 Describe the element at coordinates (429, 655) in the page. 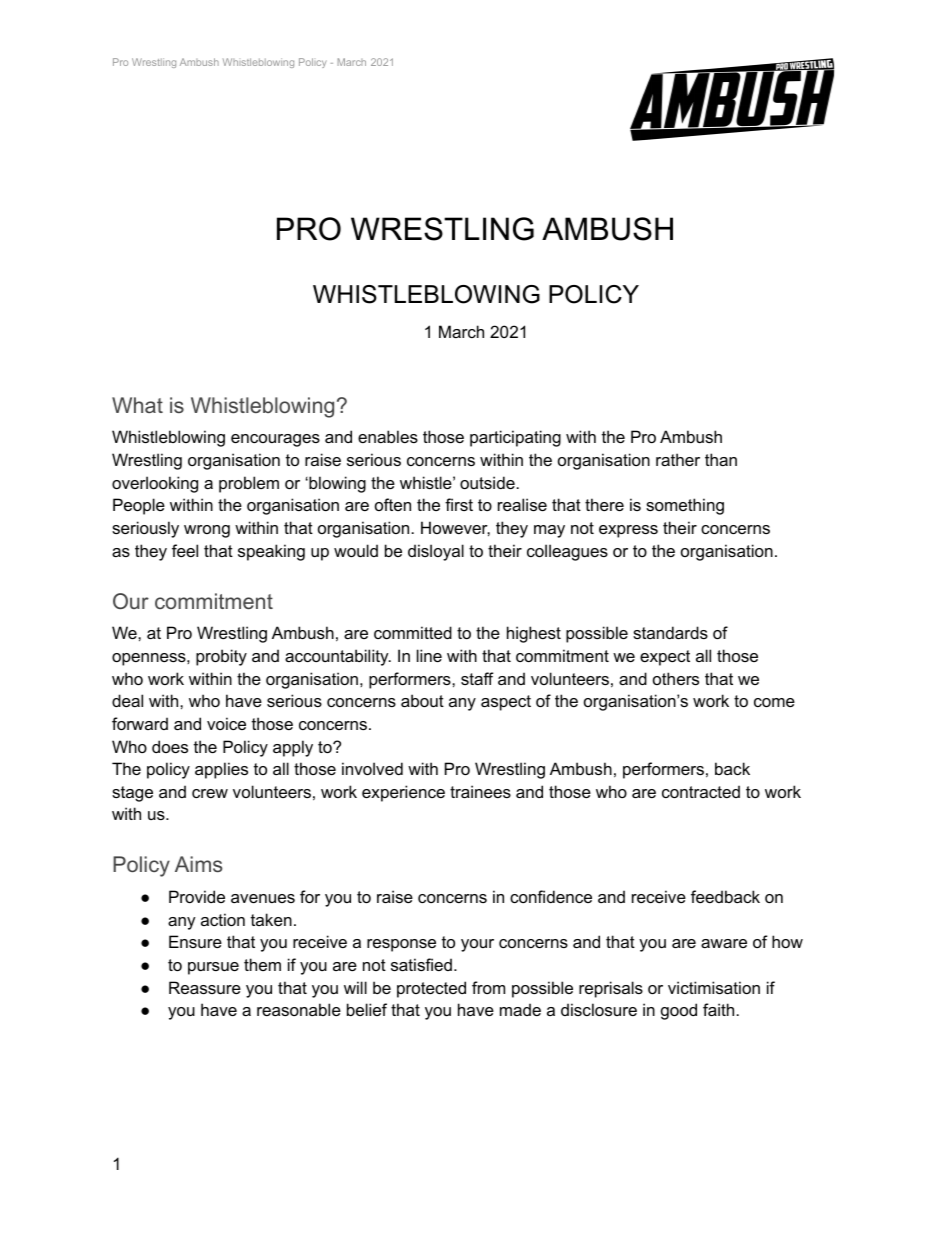

I see `line` at that location.
